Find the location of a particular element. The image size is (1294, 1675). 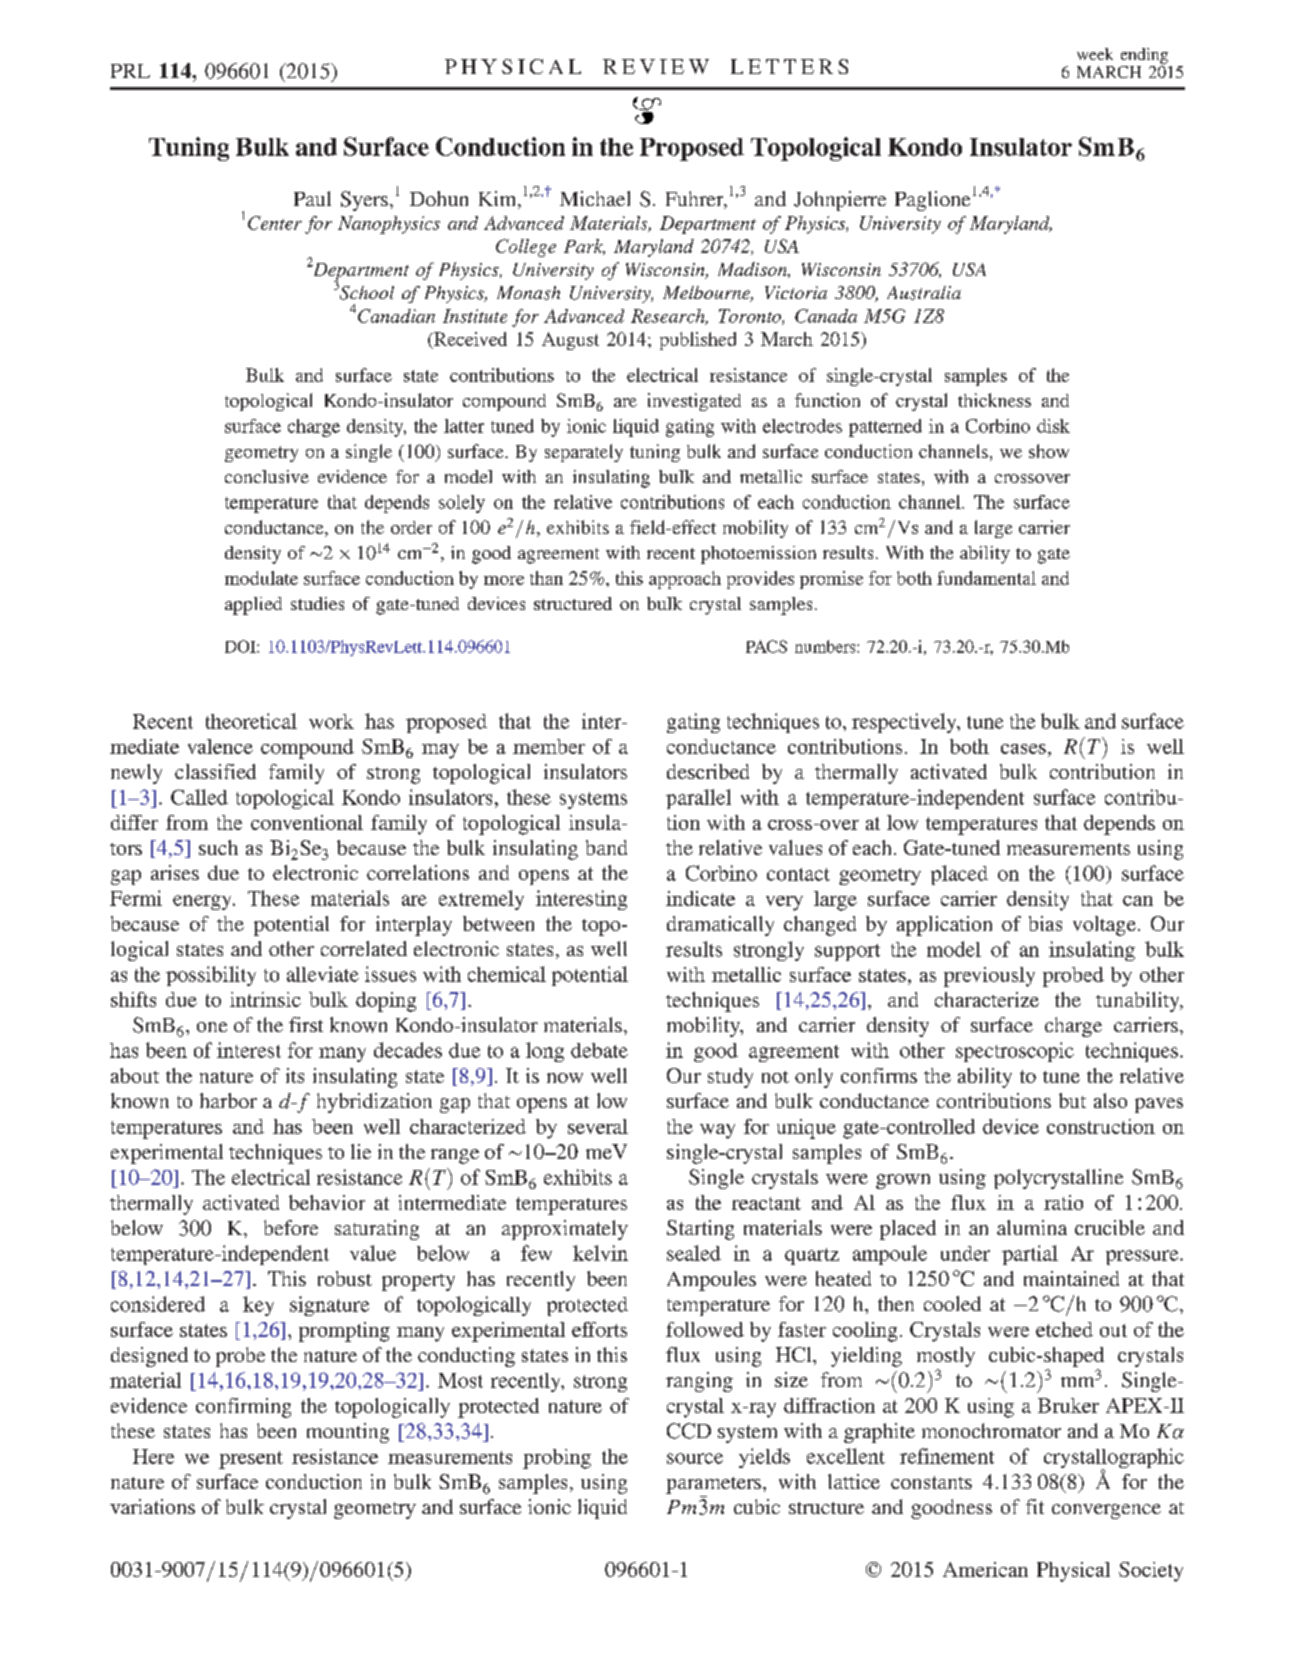

first is located at coordinates (306, 1024).
